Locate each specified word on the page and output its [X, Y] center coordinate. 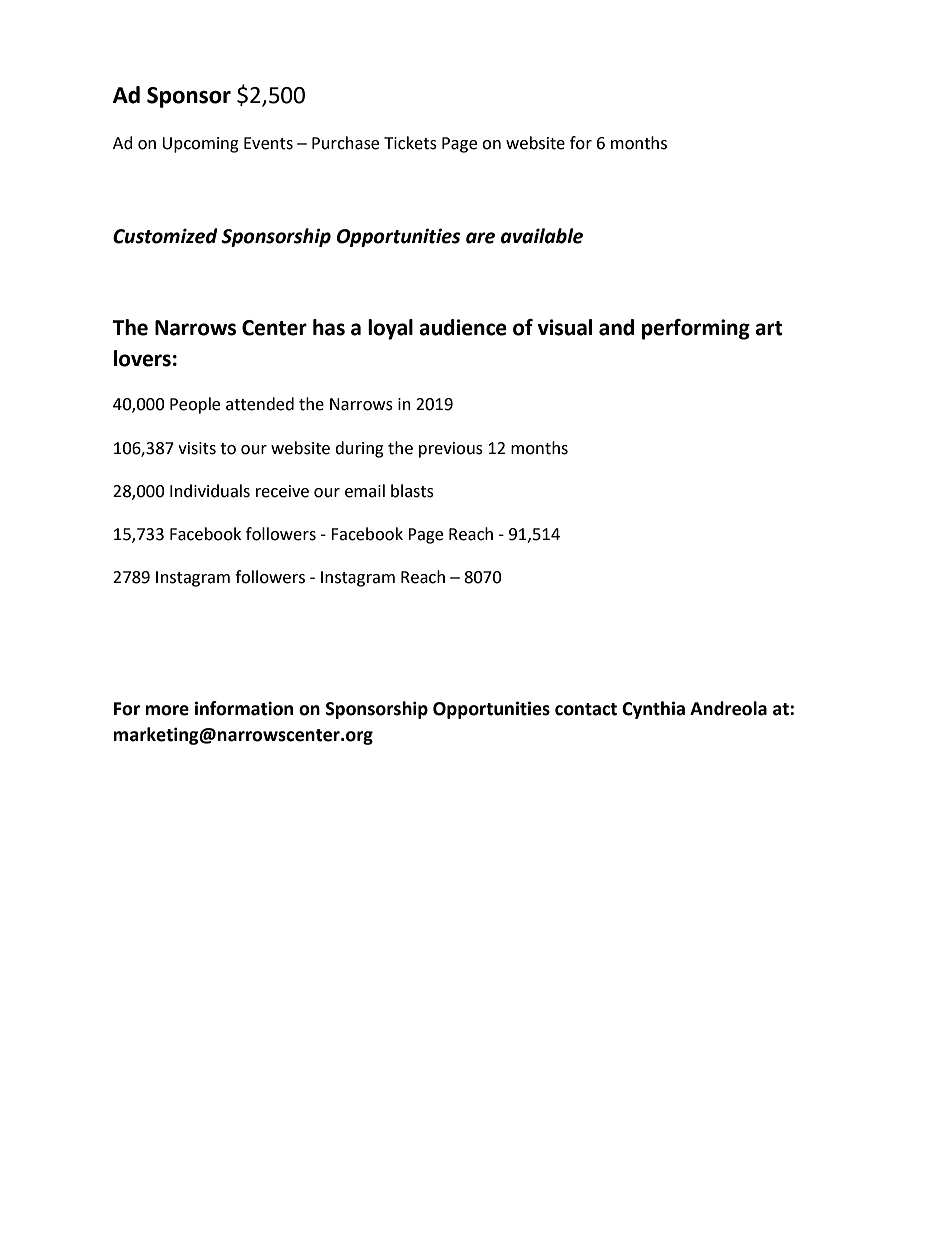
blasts [412, 491]
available [542, 236]
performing [696, 329]
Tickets [410, 143]
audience [463, 327]
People [195, 405]
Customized [165, 236]
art [769, 328]
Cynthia [653, 710]
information [244, 708]
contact [586, 709]
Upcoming [200, 145]
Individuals [210, 491]
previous [451, 450]
